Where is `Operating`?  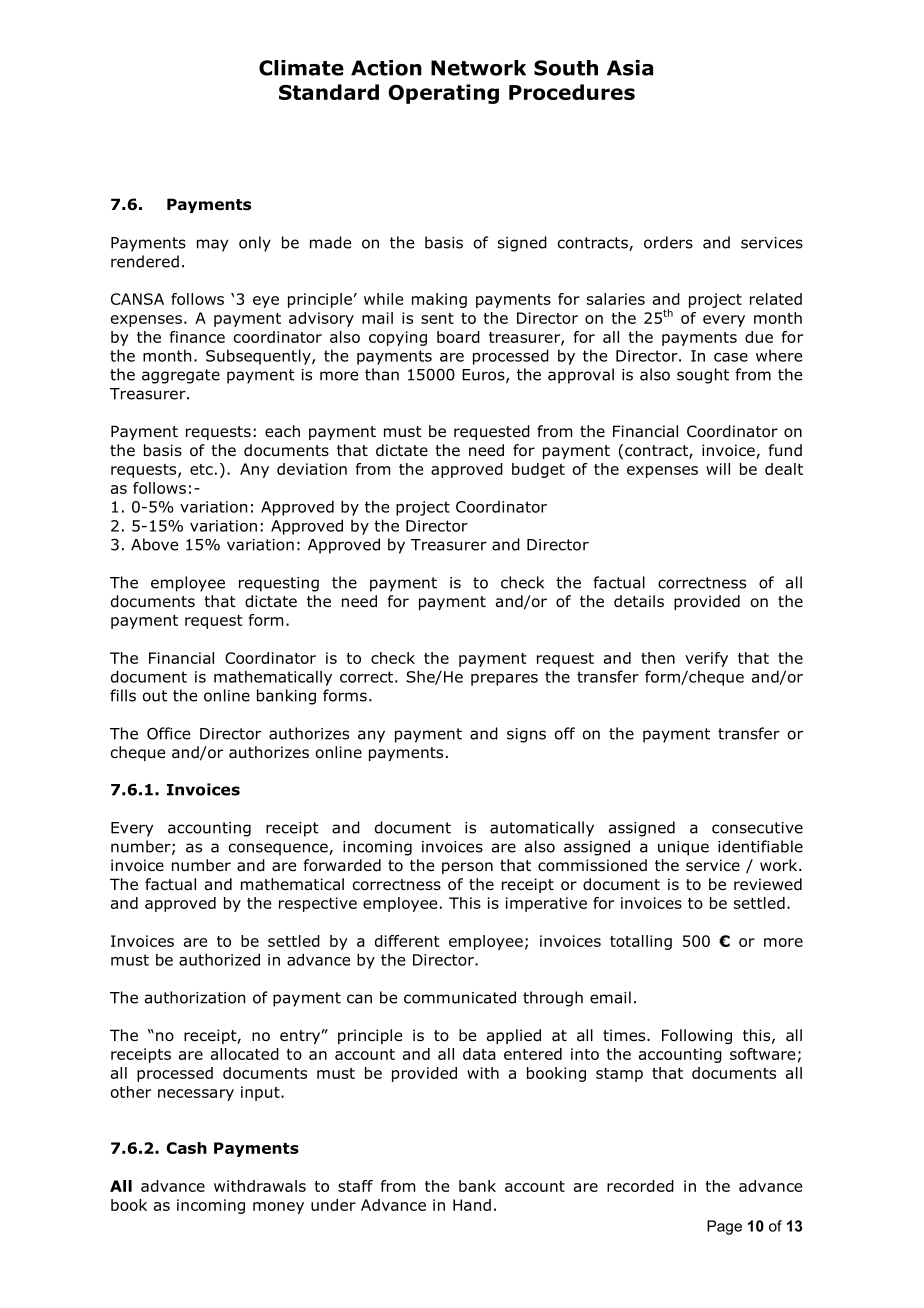 Operating is located at coordinates (443, 94).
